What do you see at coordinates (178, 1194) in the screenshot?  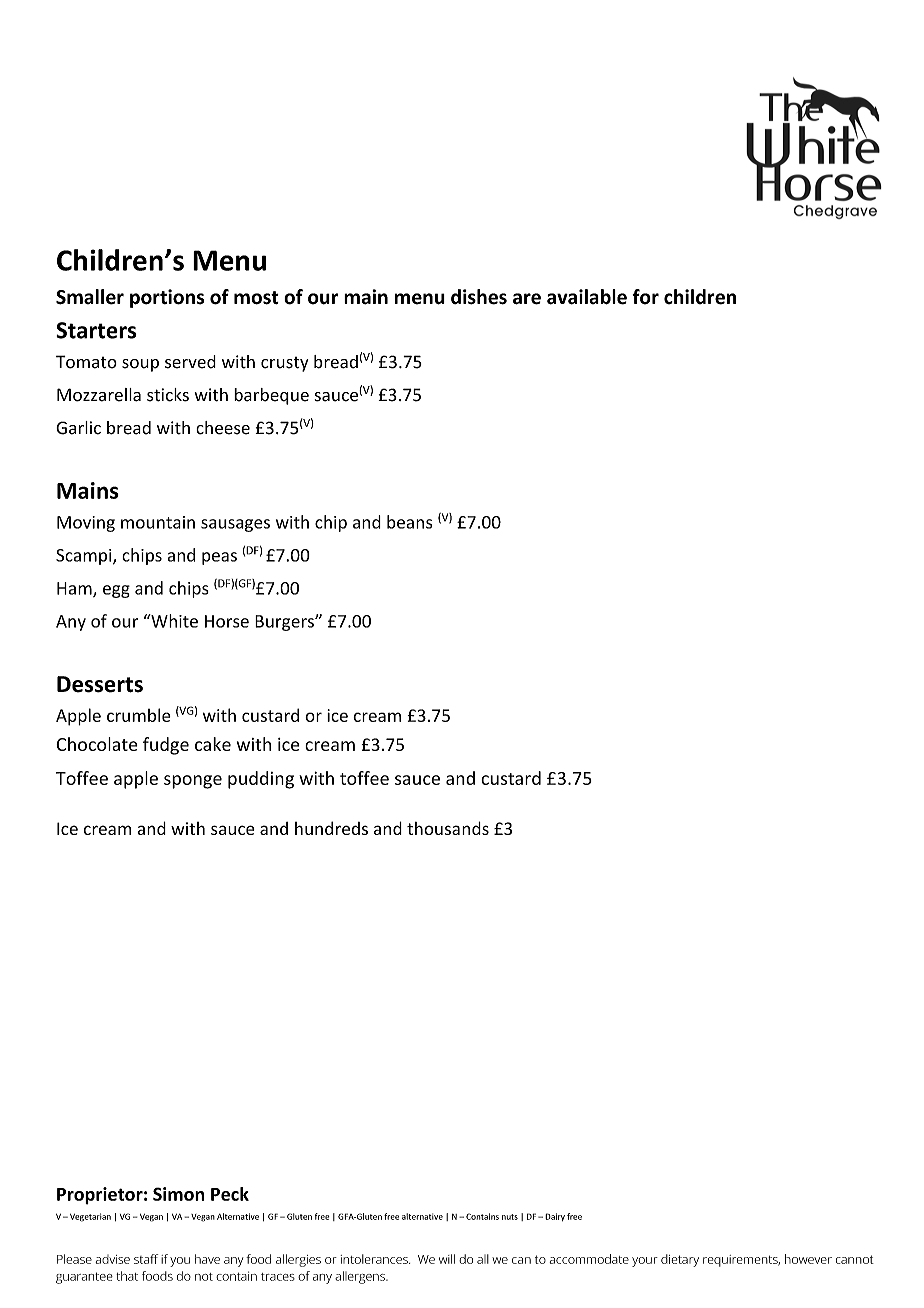 I see `Simon` at bounding box center [178, 1194].
